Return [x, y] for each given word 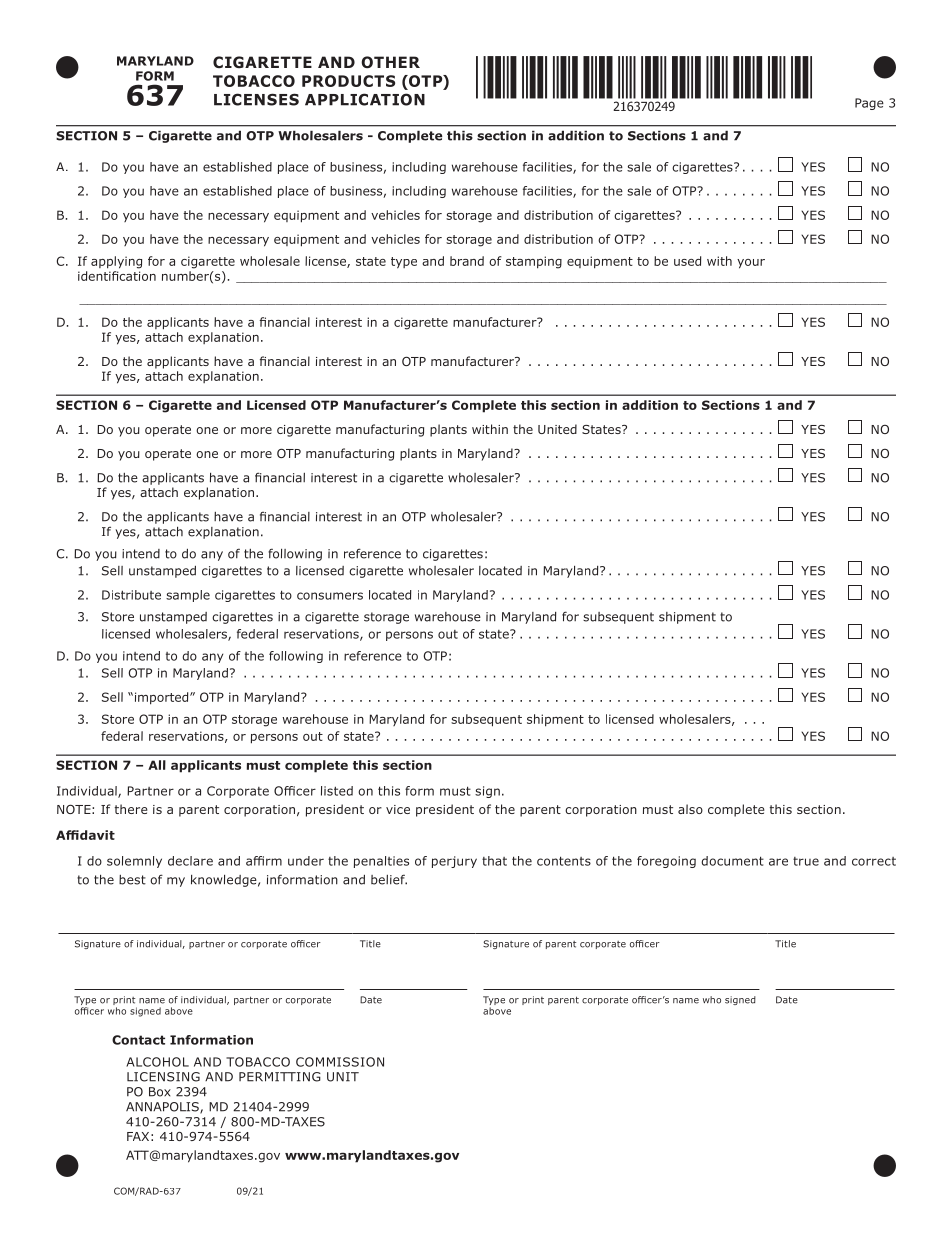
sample [188, 596]
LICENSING [163, 1077]
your [751, 264]
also [690, 809]
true [806, 861]
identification [117, 276]
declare [190, 861]
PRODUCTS [348, 81]
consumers [330, 596]
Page [869, 104]
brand [467, 261]
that [494, 861]
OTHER [390, 62]
